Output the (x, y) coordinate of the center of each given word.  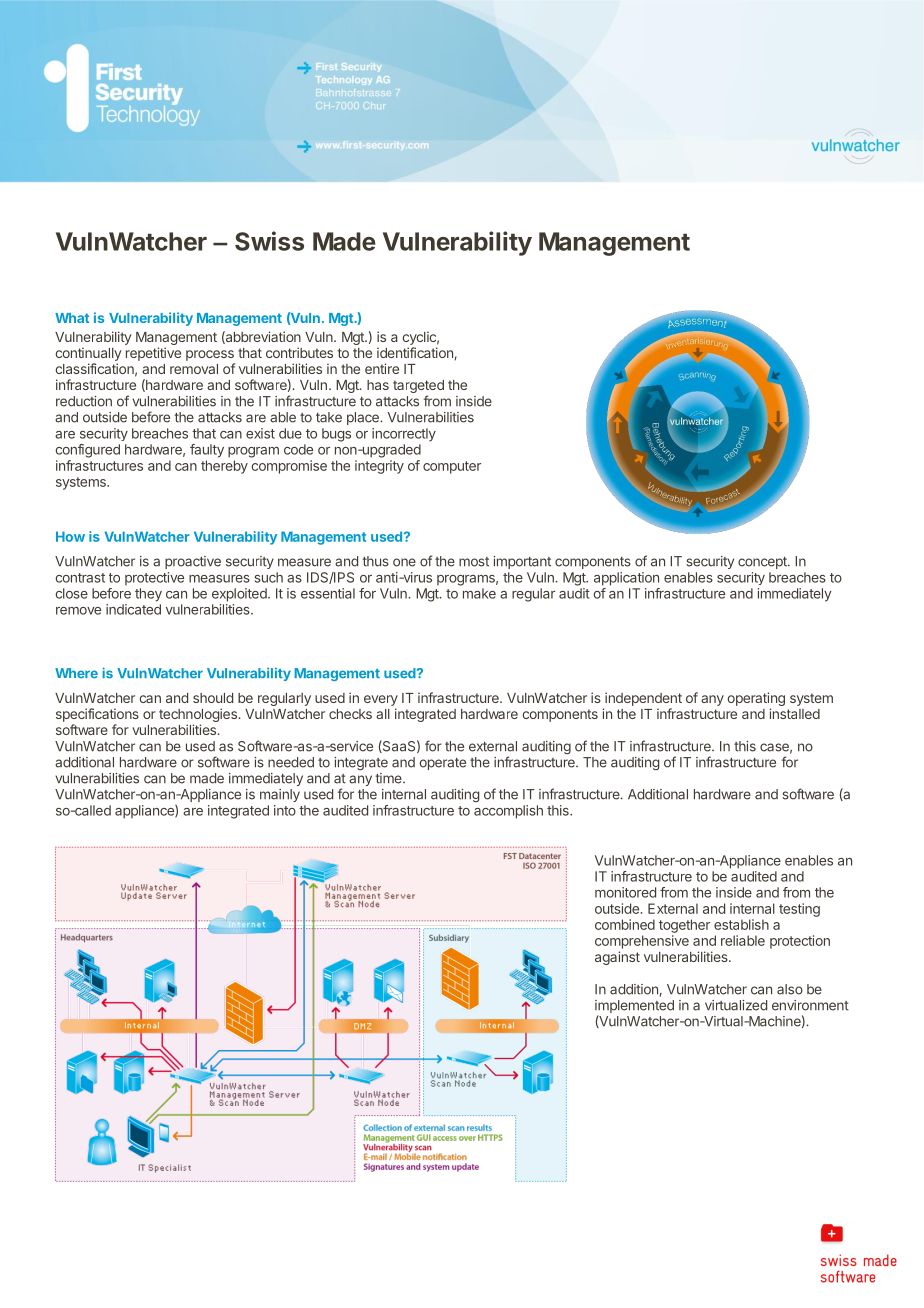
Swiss (269, 241)
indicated (133, 609)
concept (763, 563)
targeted (418, 388)
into (285, 810)
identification (415, 352)
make (479, 593)
